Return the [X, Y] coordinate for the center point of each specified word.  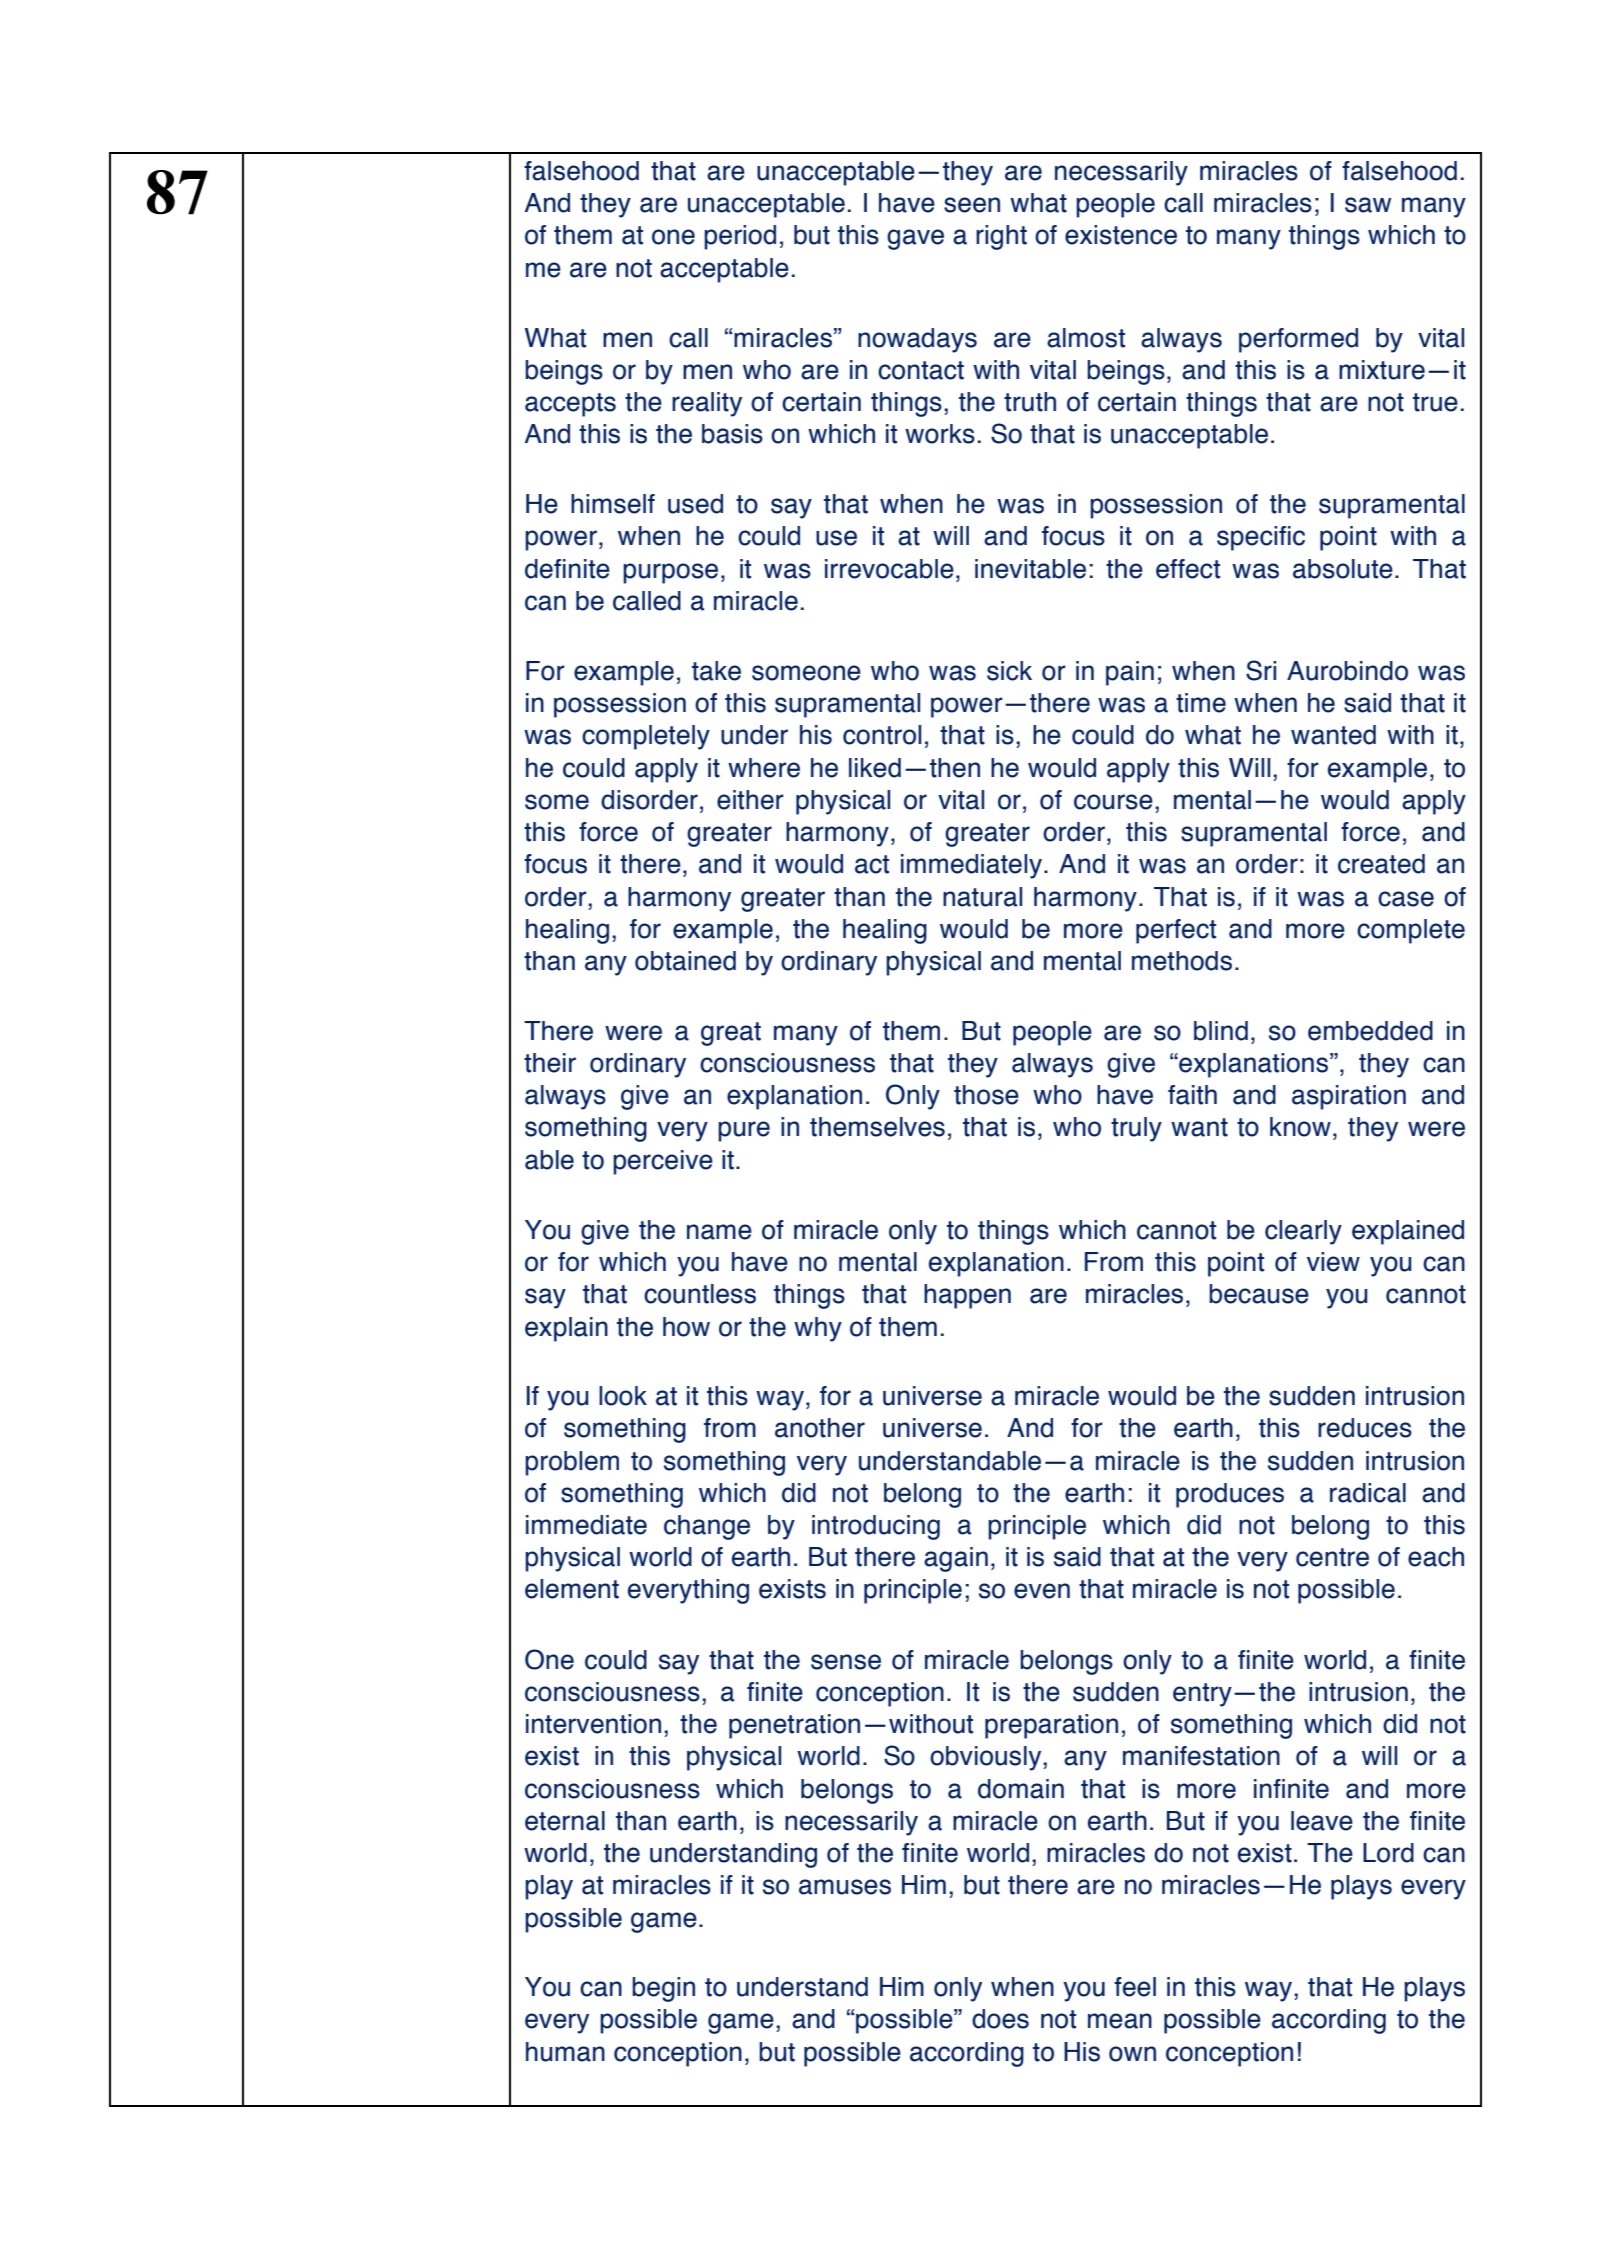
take [716, 671]
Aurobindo [1347, 671]
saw [1368, 205]
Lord [1388, 1853]
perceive [663, 1162]
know [1300, 1127]
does [1000, 2019]
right [1001, 237]
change [707, 1527]
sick [1009, 671]
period [740, 237]
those [986, 1095]
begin [663, 1989]
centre [1332, 1557]
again [956, 1559]
